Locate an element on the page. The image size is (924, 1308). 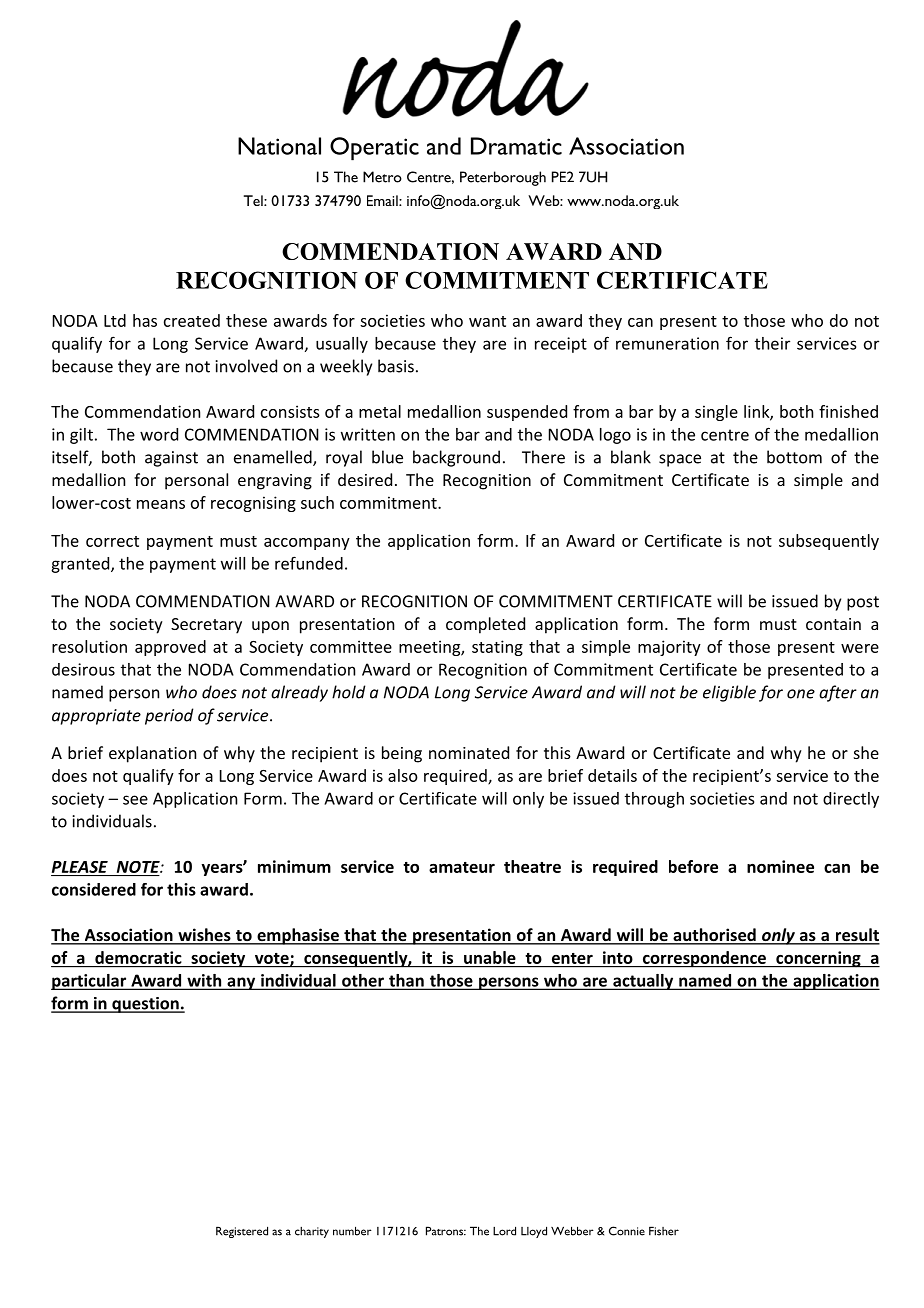
Registered is located at coordinates (242, 1232).
